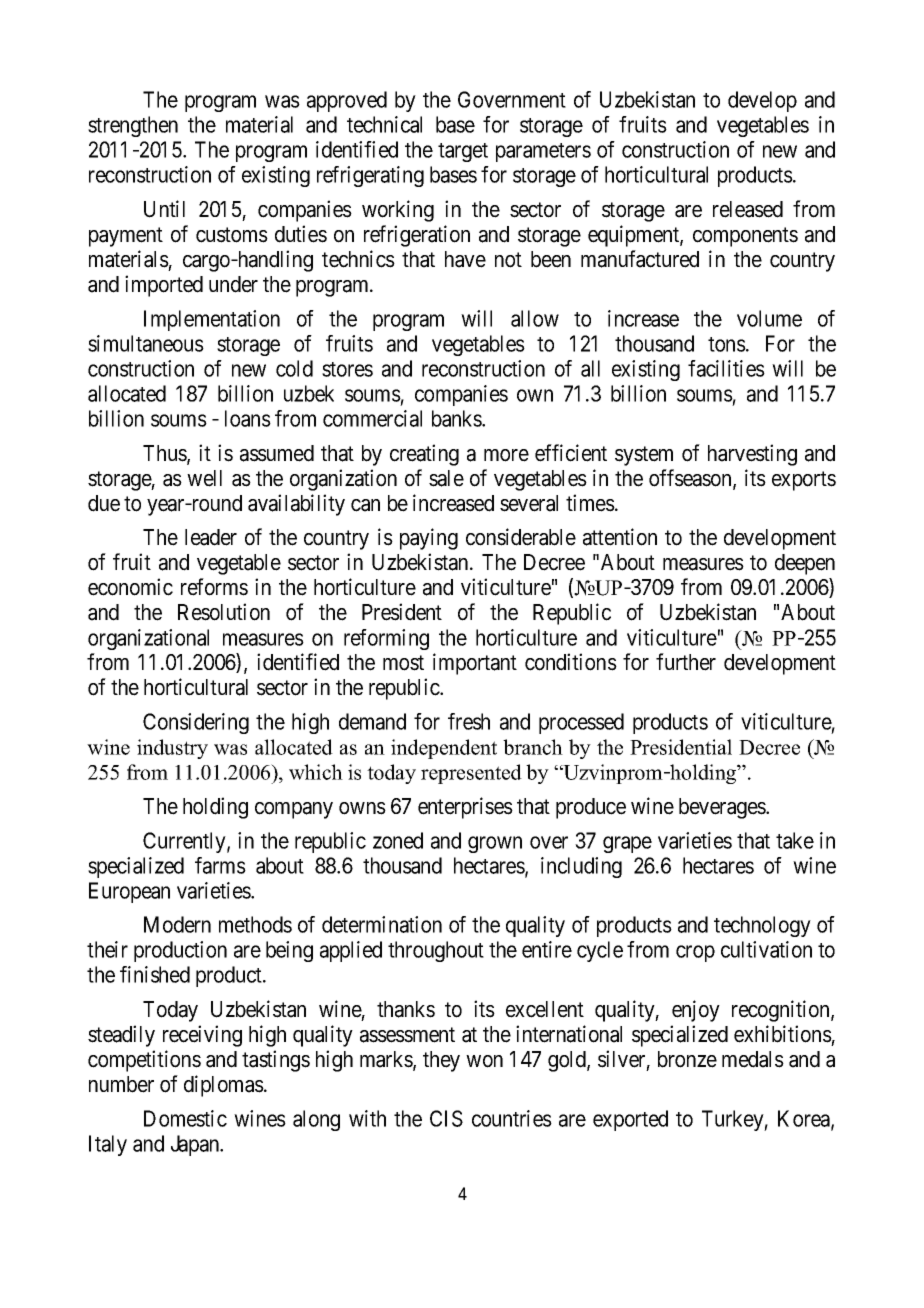 The image size is (924, 1308). I want to click on target, so click(463, 152).
